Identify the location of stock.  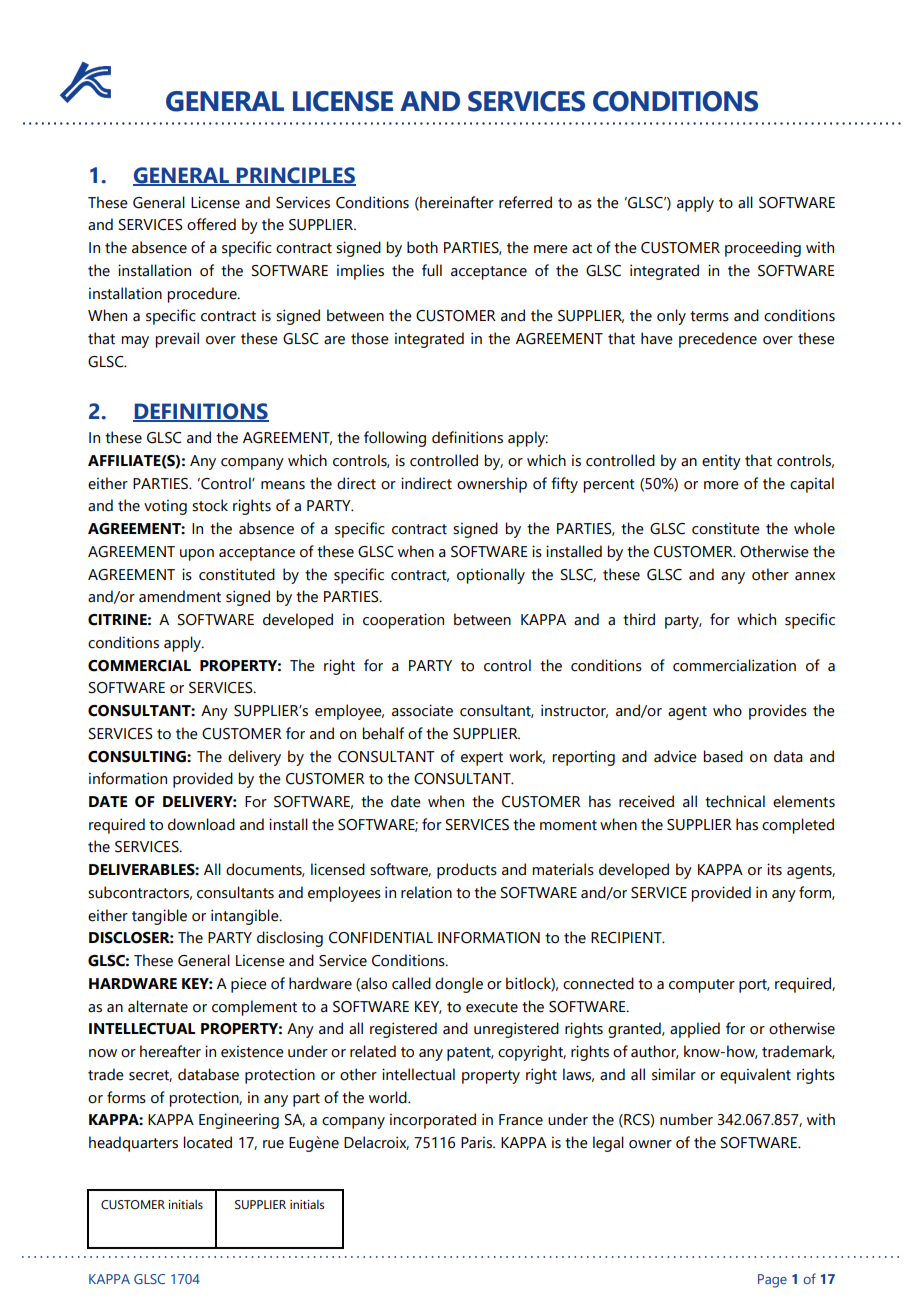
(210, 505).
